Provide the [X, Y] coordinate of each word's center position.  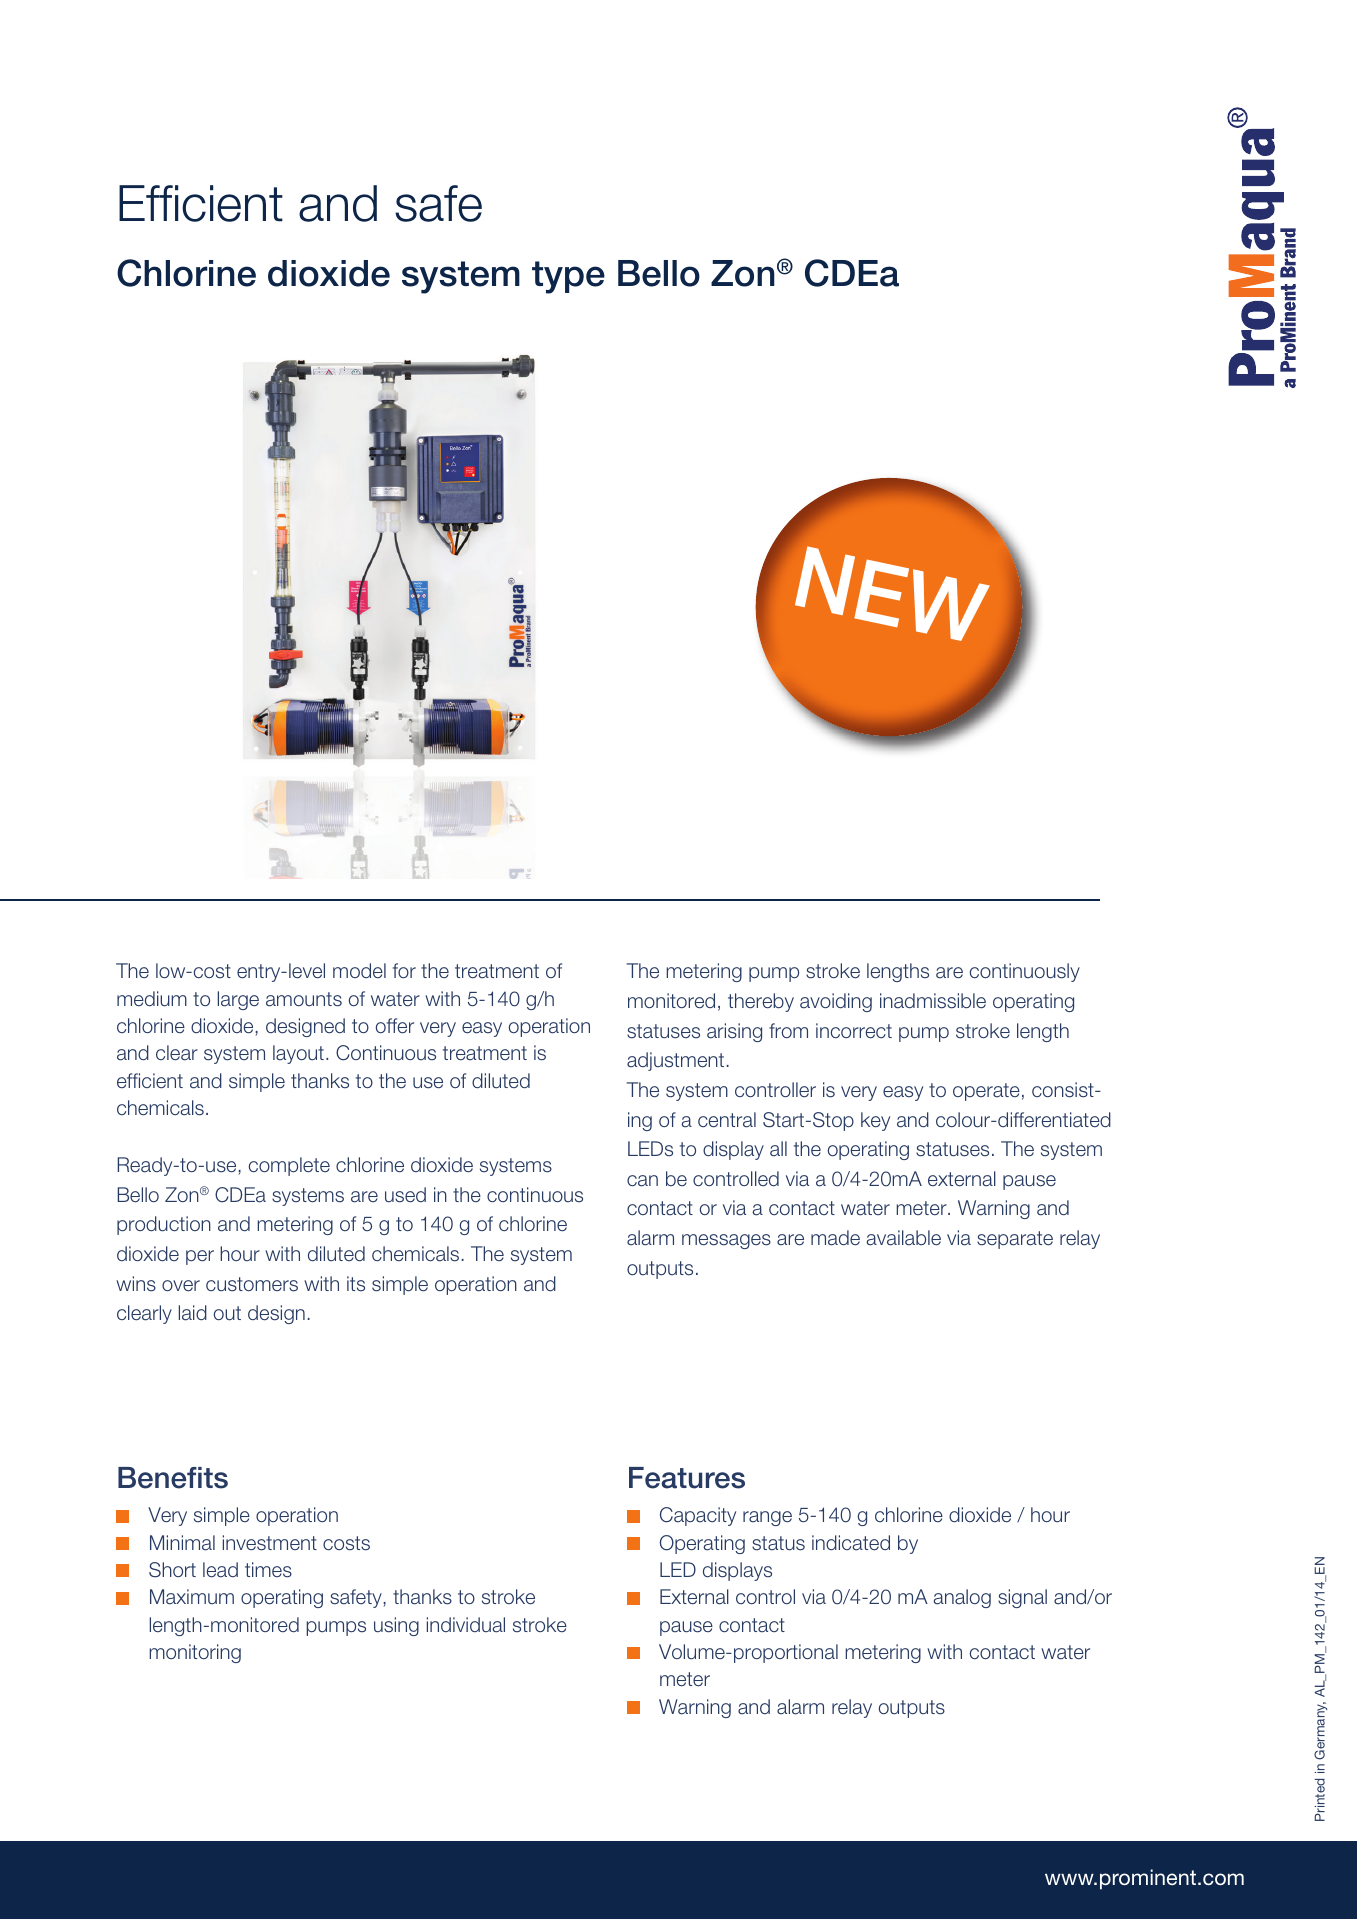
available [903, 1238]
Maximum [192, 1597]
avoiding [836, 1002]
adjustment [677, 1061]
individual [466, 1625]
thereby [761, 1002]
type [568, 277]
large [238, 1000]
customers [252, 1284]
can [642, 1181]
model [359, 970]
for [404, 971]
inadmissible [933, 1001]
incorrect [854, 1031]
